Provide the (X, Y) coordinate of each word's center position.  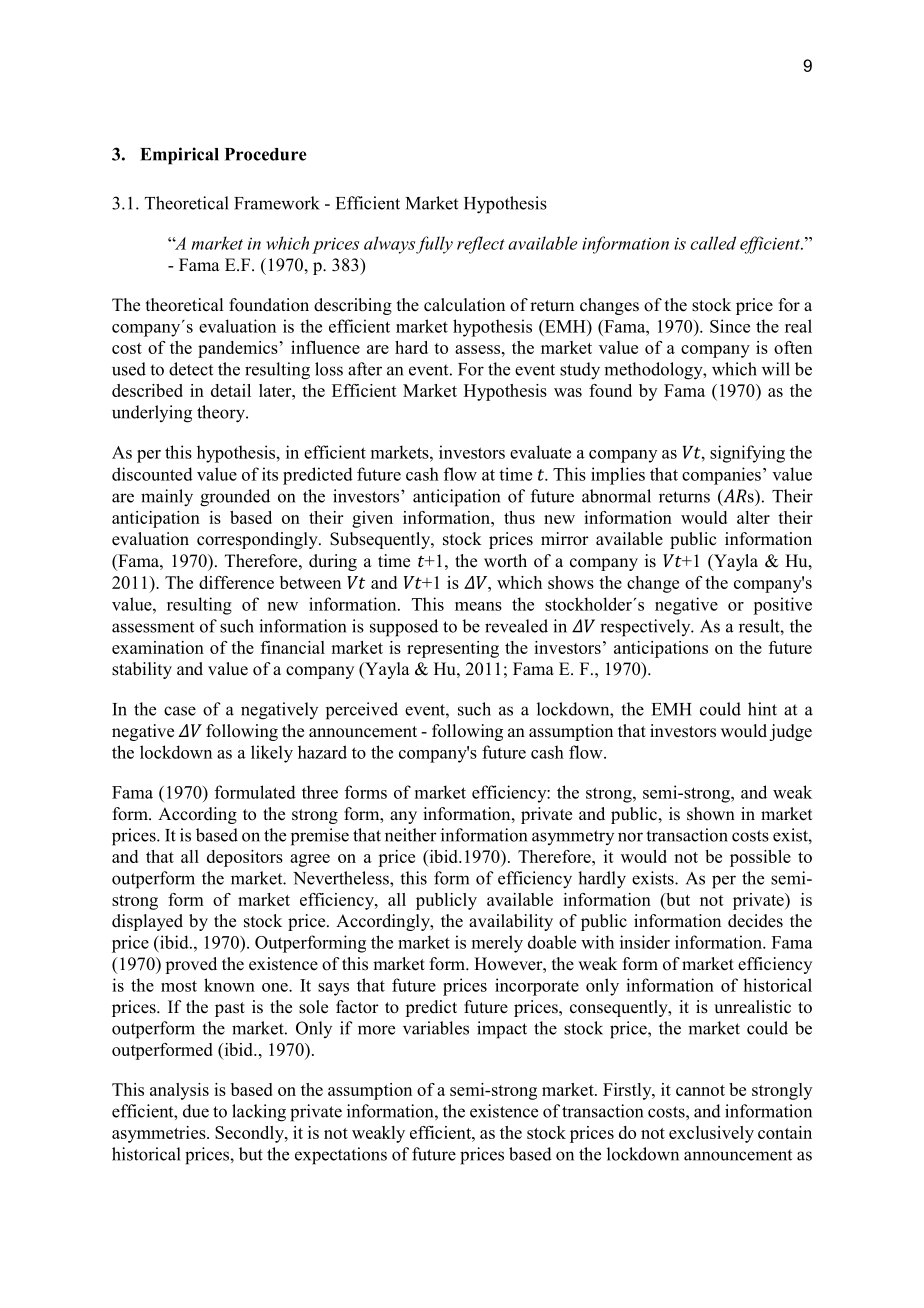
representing (453, 649)
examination (158, 647)
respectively (646, 628)
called (713, 243)
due (196, 1111)
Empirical (179, 156)
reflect (481, 245)
